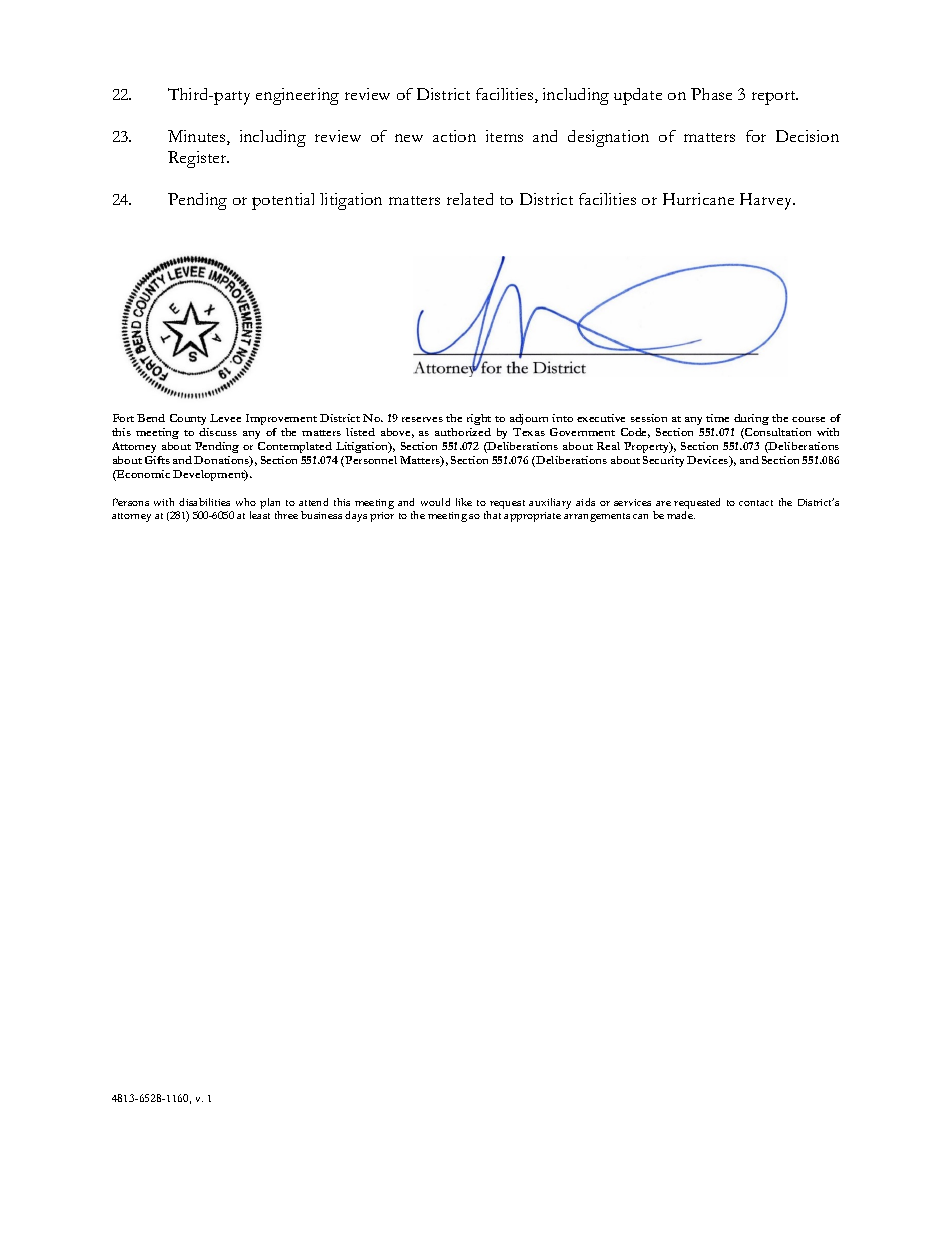 The image size is (952, 1233). Describe the element at coordinates (454, 136) in the image. I see `action` at that location.
